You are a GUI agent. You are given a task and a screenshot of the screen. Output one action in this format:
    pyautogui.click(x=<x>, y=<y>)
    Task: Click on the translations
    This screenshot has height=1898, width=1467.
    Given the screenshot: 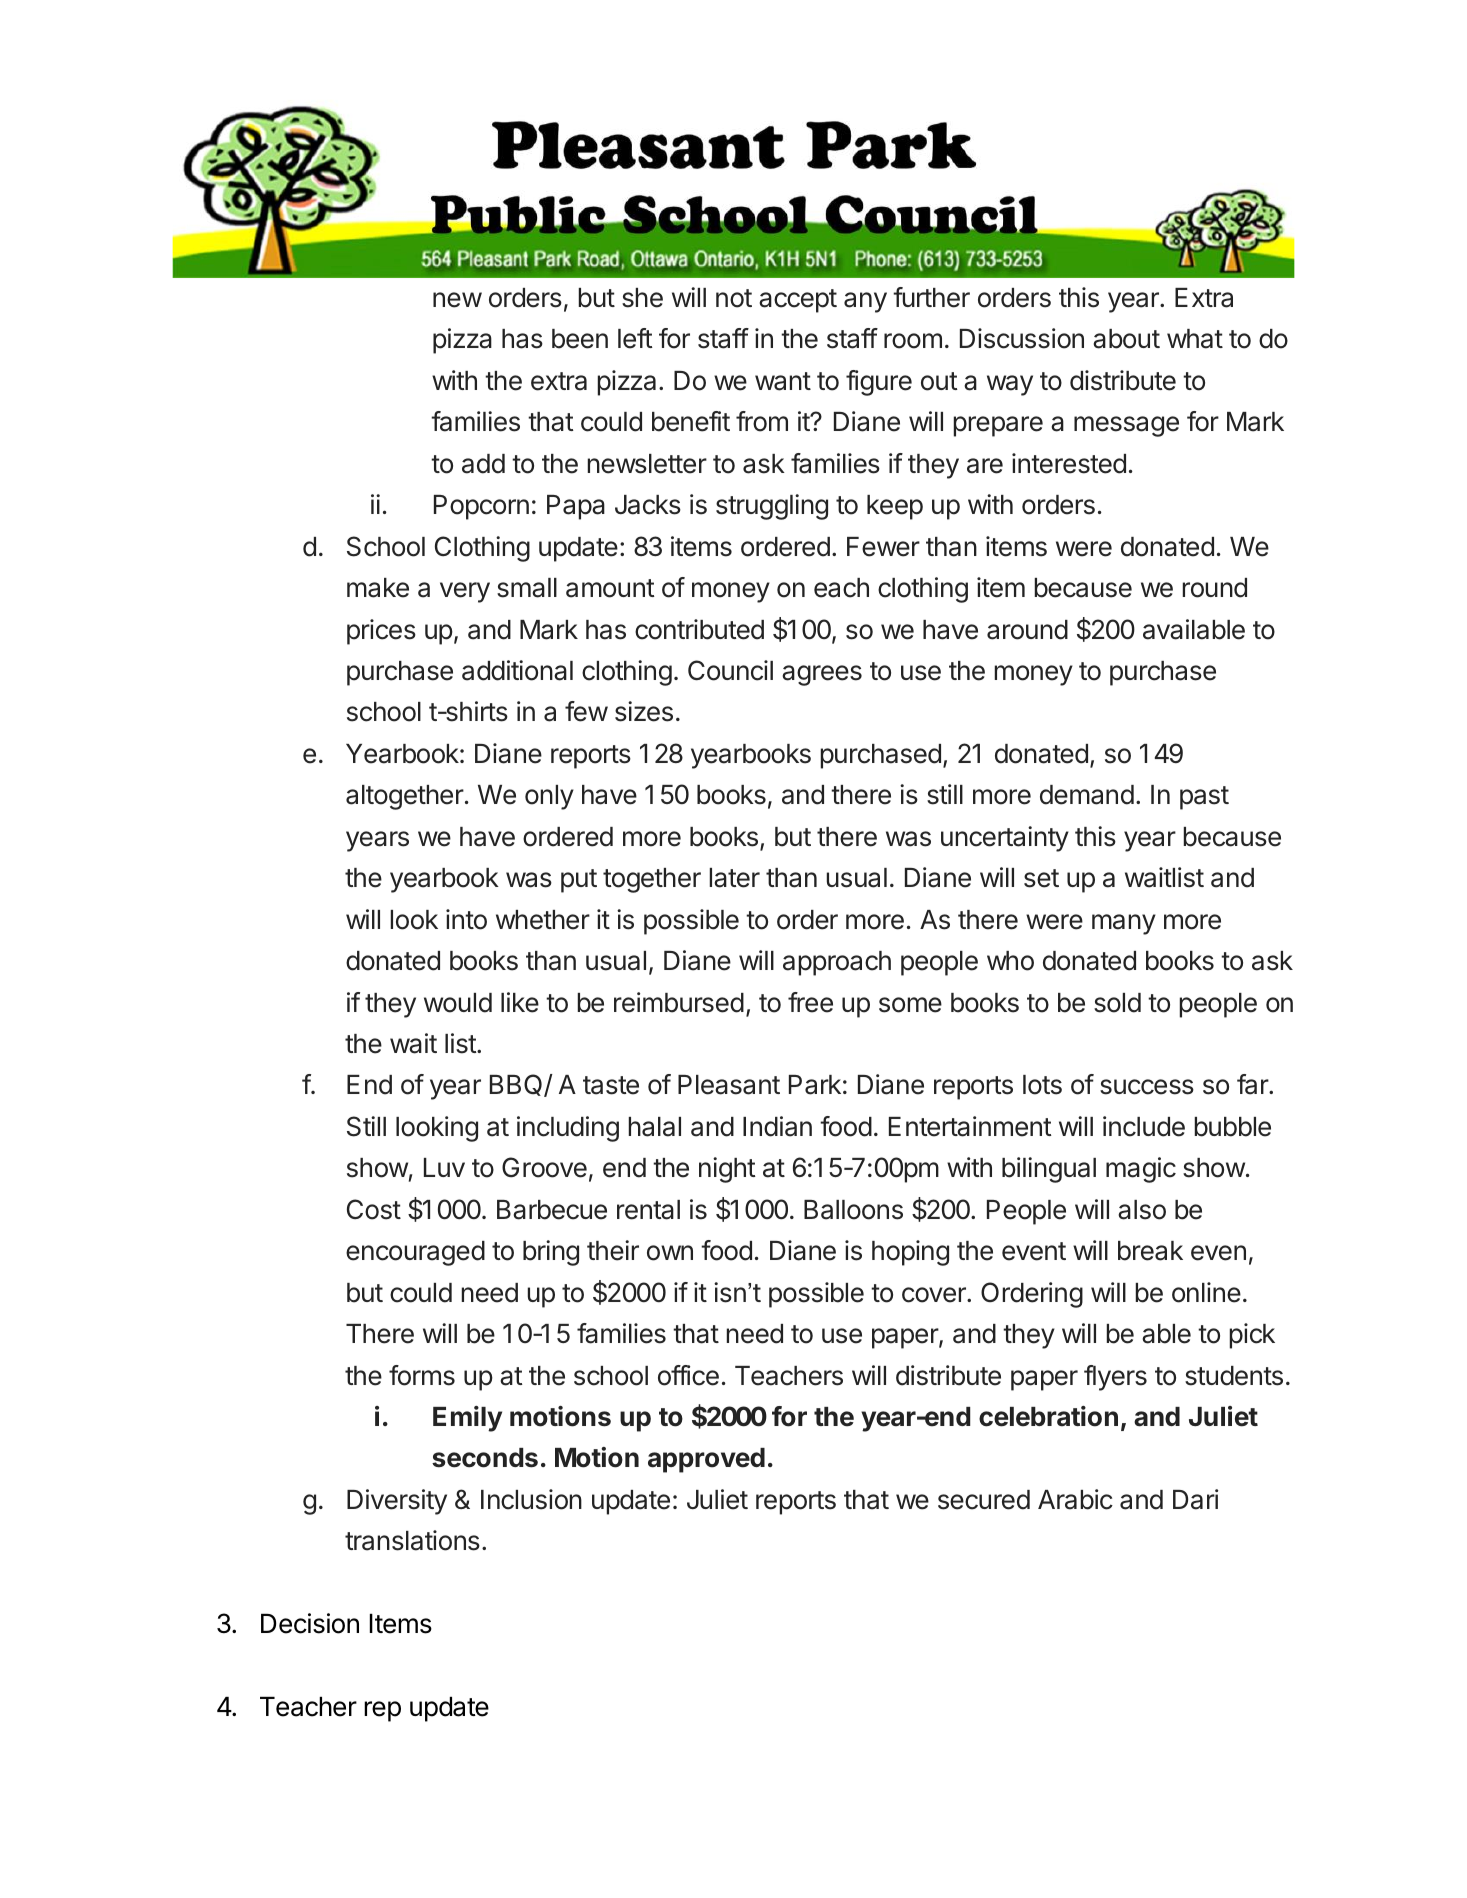 What is the action you would take?
    pyautogui.click(x=412, y=1540)
